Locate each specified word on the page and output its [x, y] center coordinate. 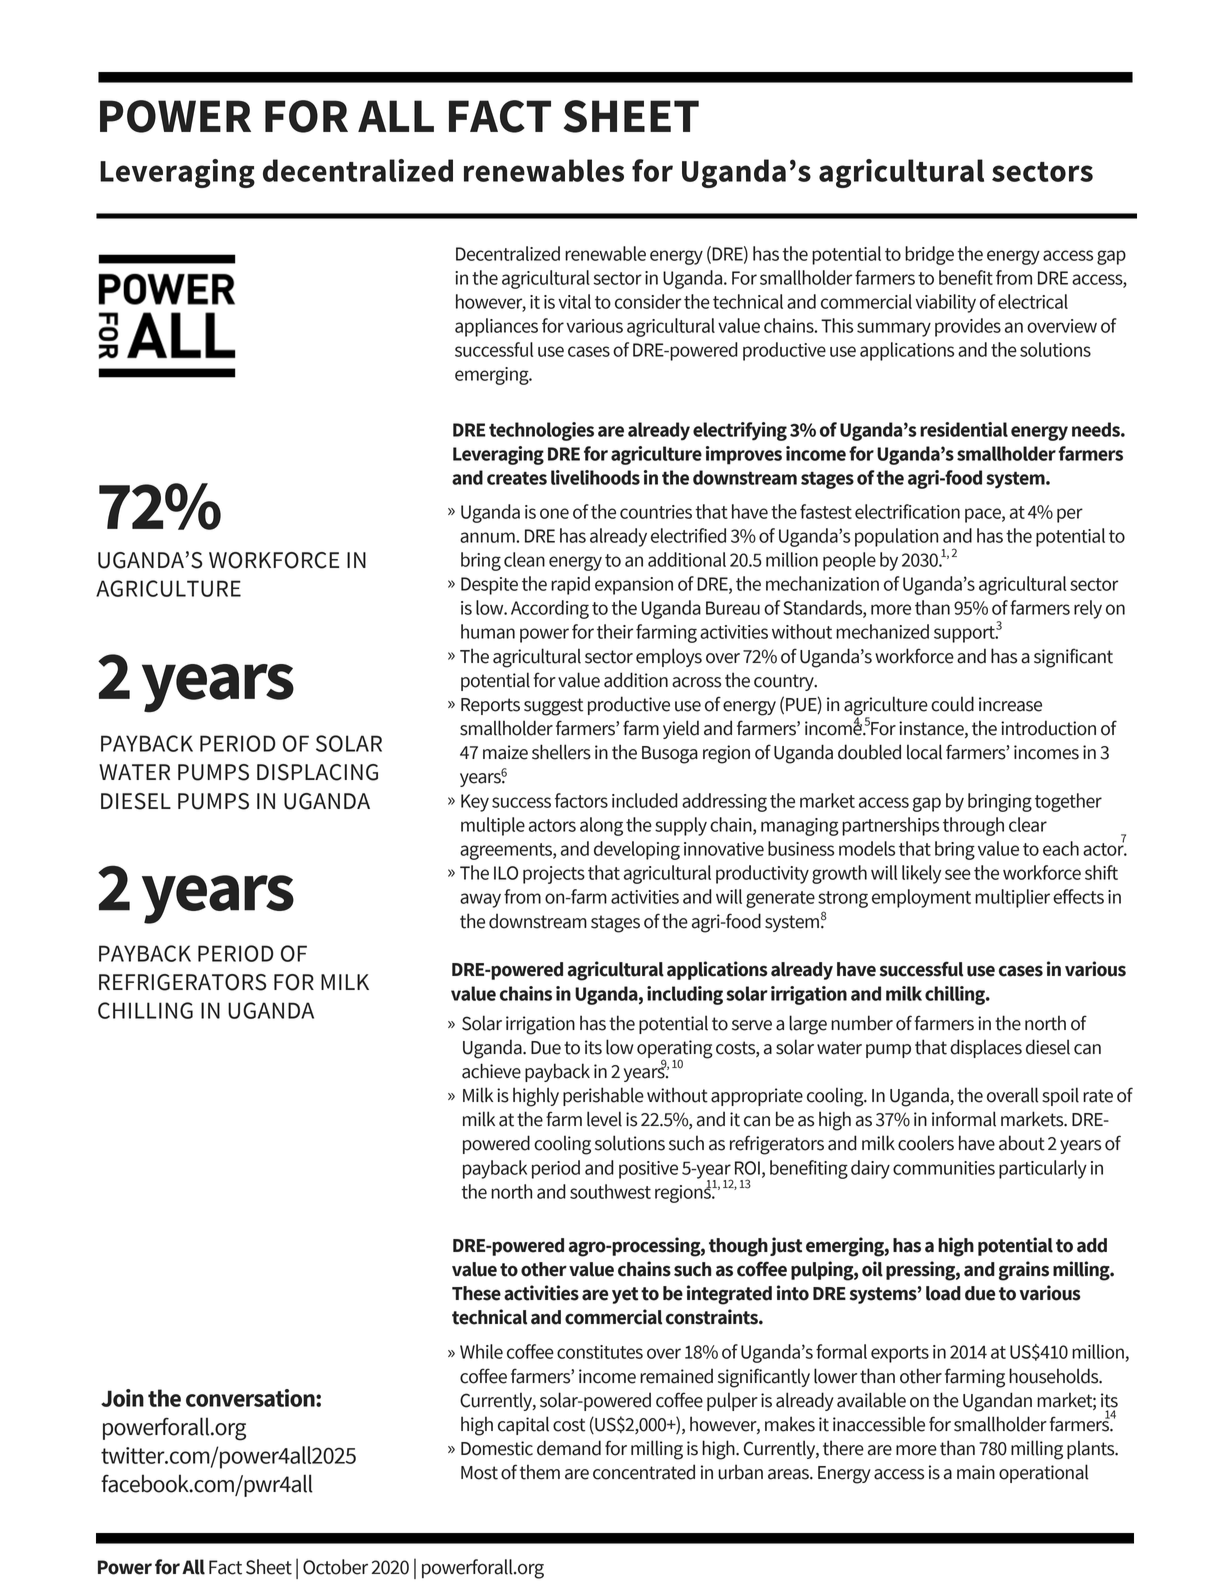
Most [479, 1473]
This [837, 325]
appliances [496, 327]
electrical [1033, 301]
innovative [724, 849]
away [480, 900]
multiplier [1012, 898]
